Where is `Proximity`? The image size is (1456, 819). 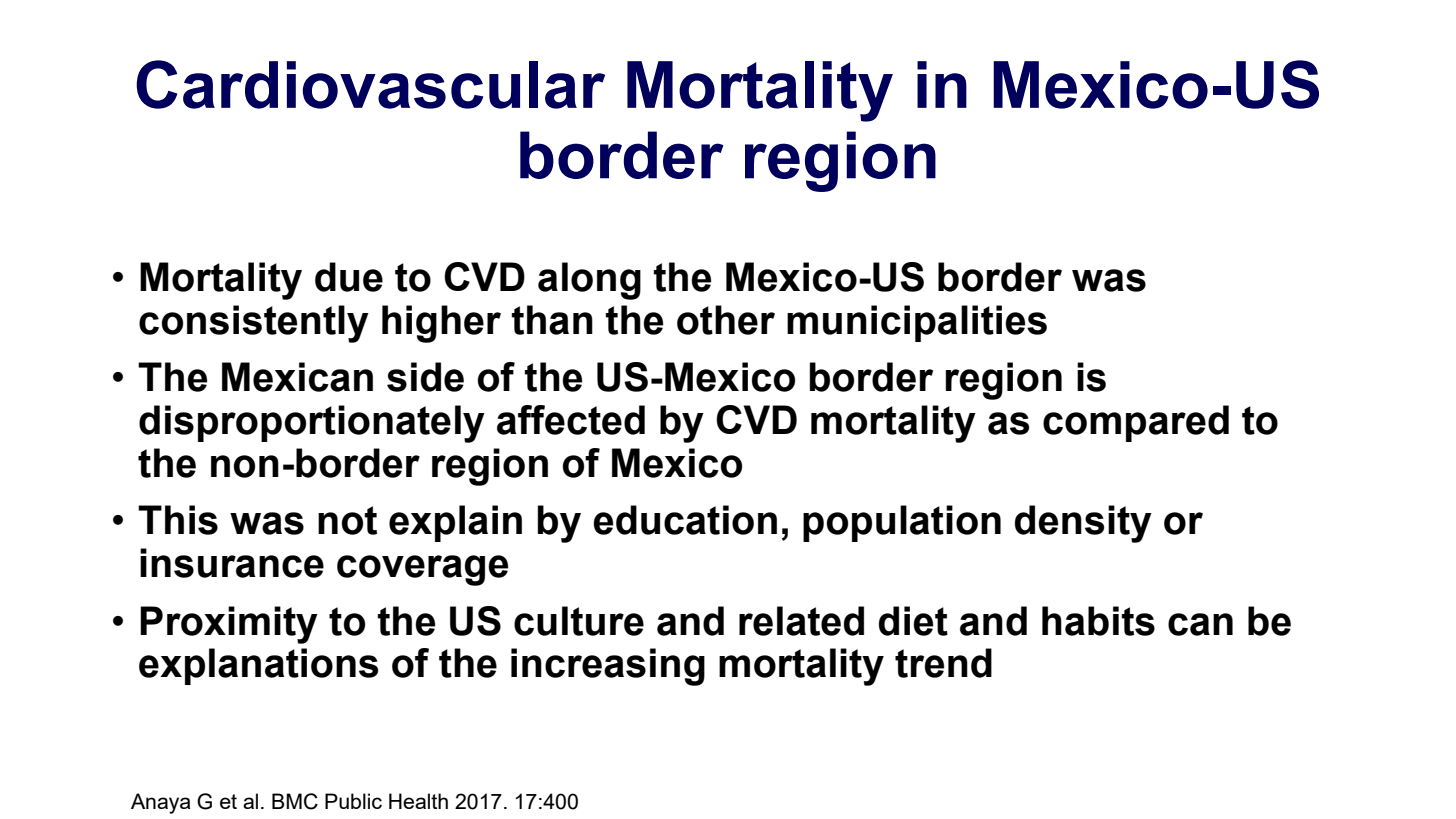
Proximity is located at coordinates (229, 625).
